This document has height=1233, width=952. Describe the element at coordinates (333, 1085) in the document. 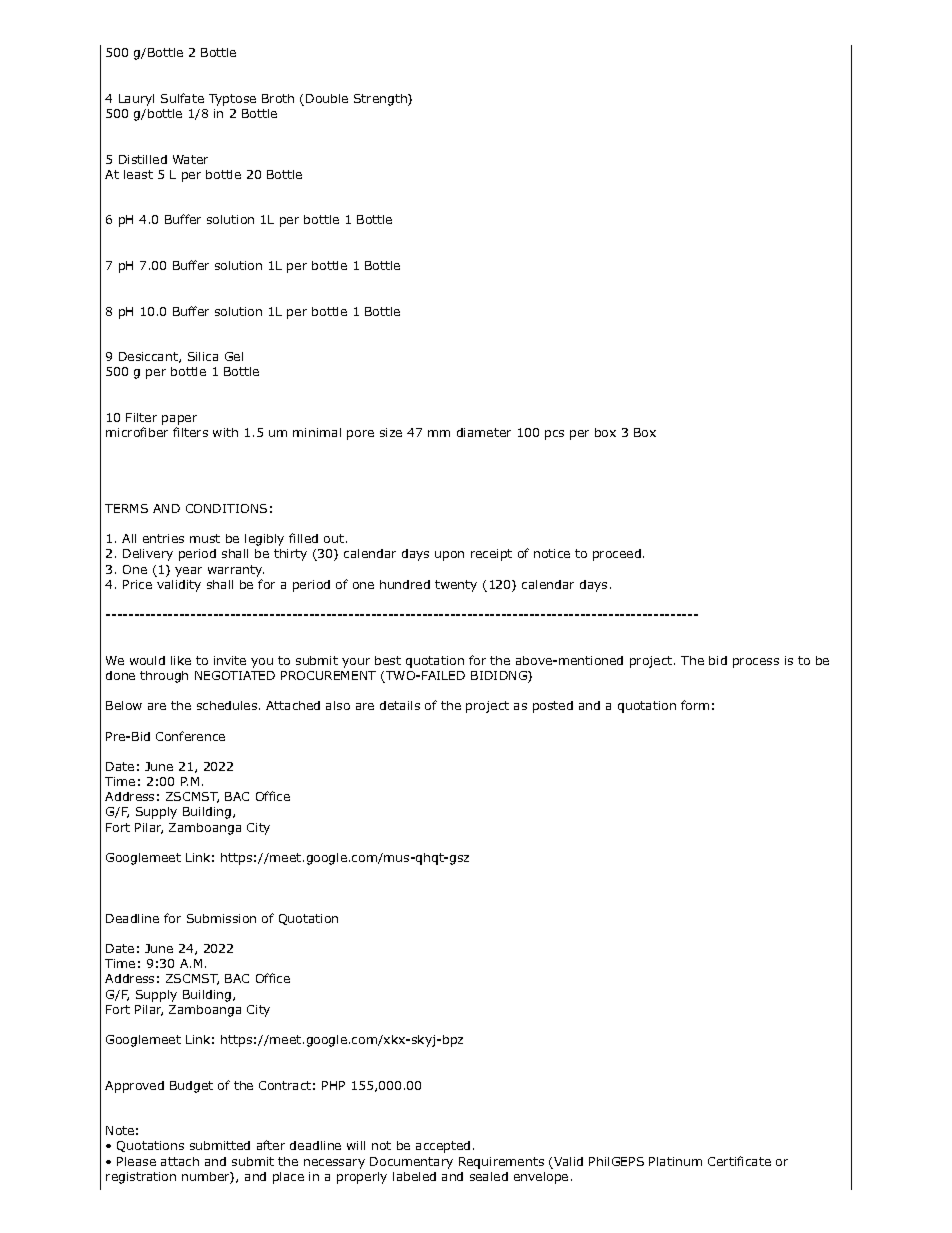

I see `PHP` at that location.
